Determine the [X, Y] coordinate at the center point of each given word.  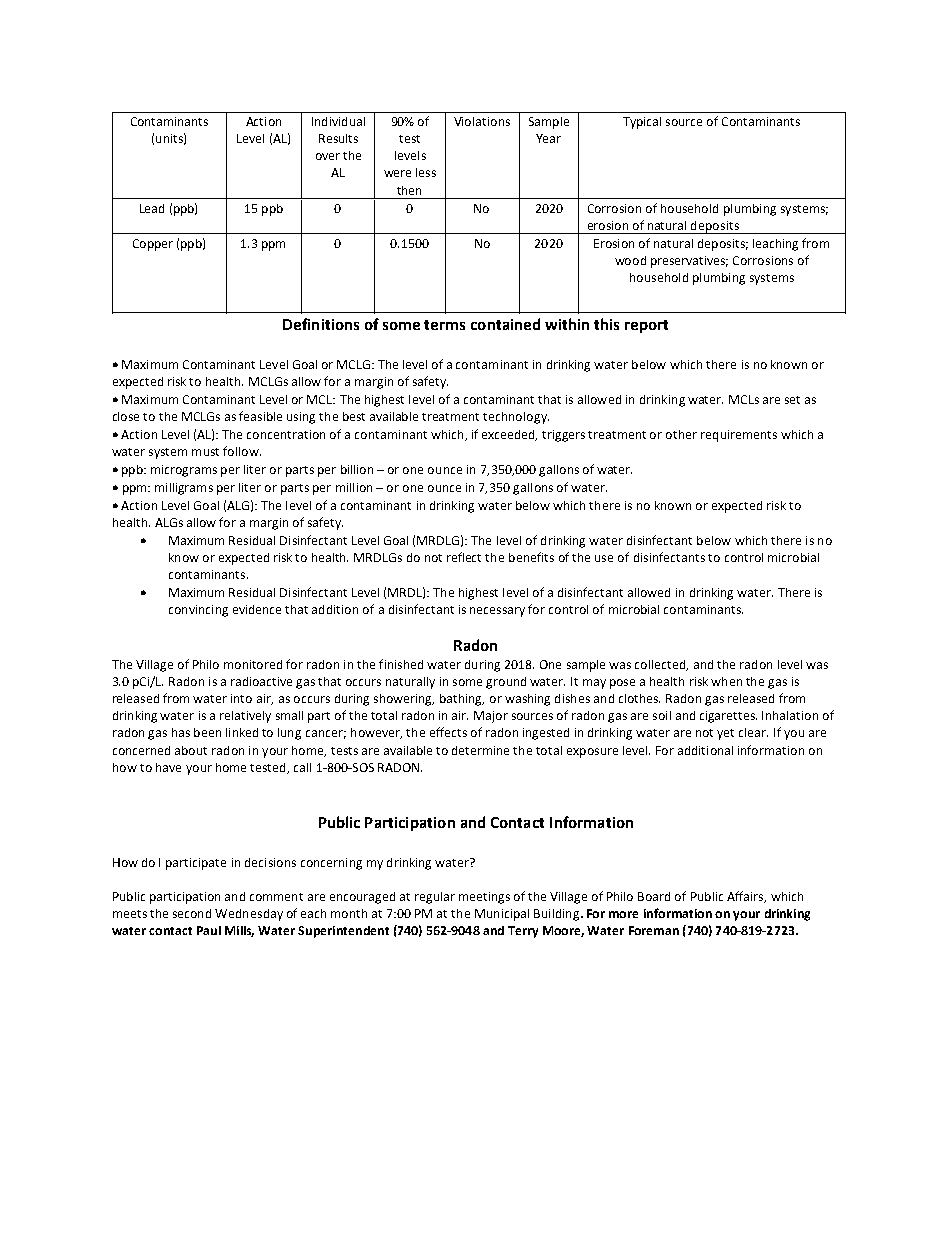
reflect [464, 557]
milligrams [184, 489]
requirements [739, 436]
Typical [642, 123]
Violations [482, 121]
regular [435, 898]
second [192, 913]
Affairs [746, 897]
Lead [152, 208]
